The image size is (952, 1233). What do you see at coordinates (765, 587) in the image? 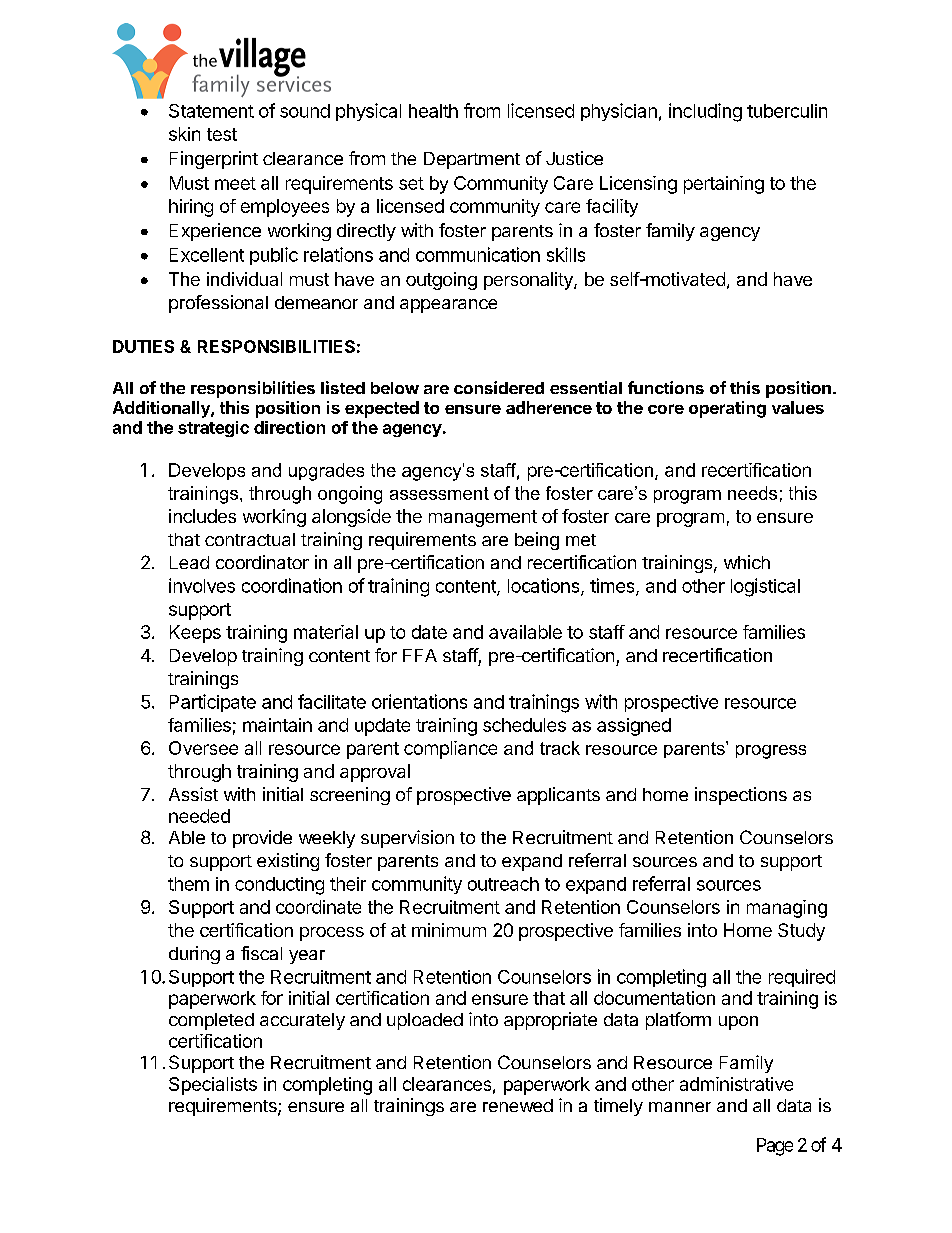
I see `logistical` at bounding box center [765, 587].
